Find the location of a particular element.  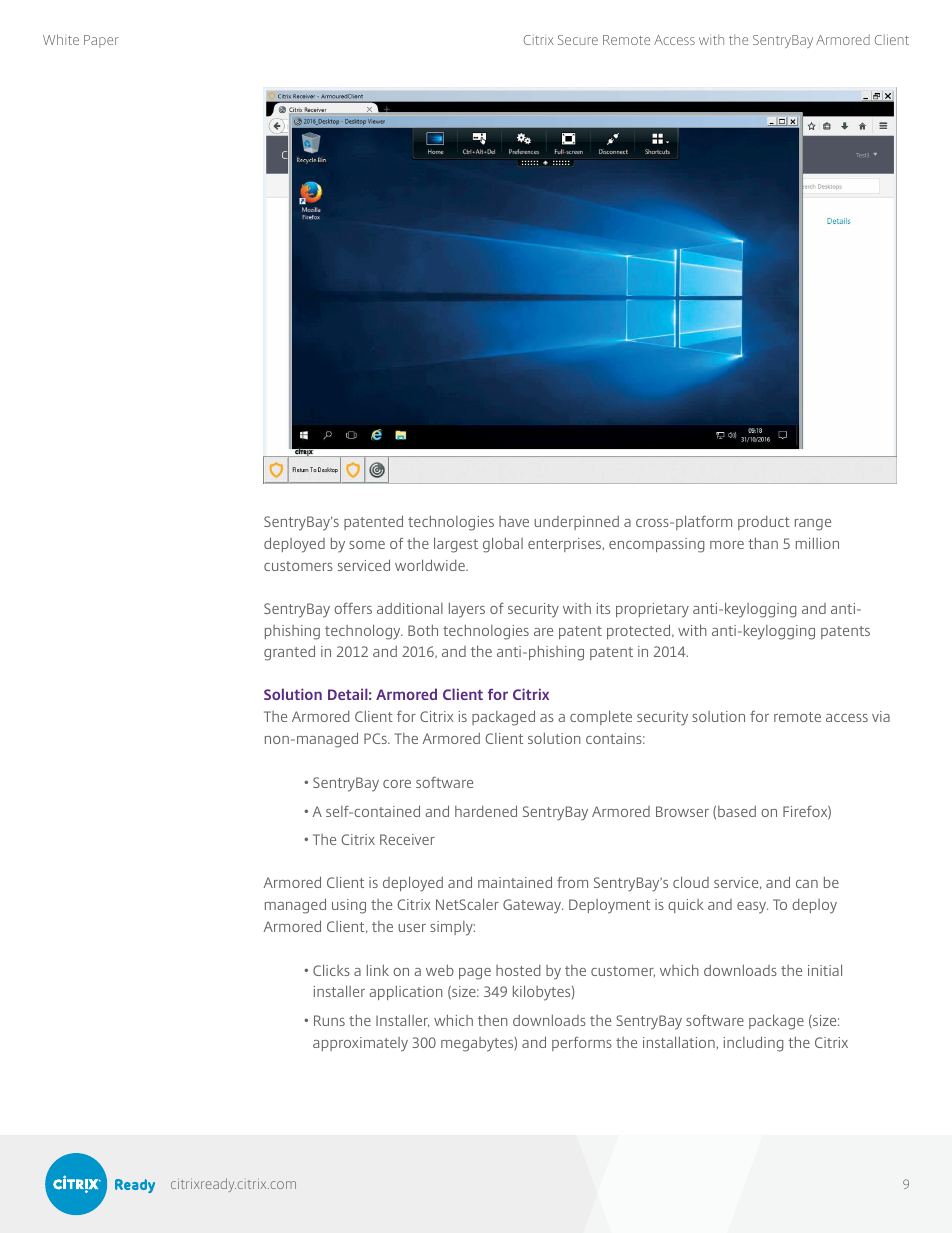

have is located at coordinates (514, 521).
